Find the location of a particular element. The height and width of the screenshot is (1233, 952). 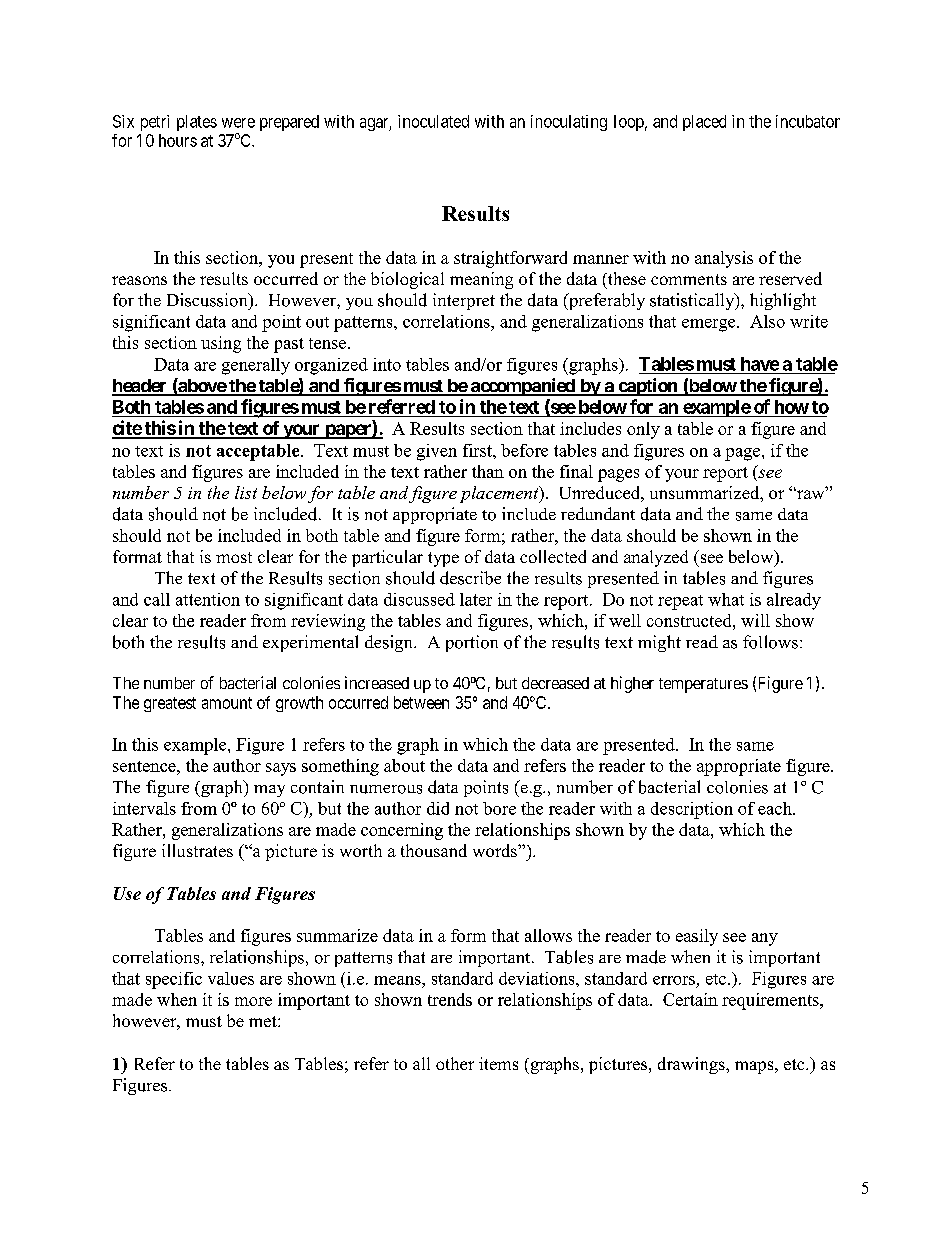

using is located at coordinates (221, 344).
